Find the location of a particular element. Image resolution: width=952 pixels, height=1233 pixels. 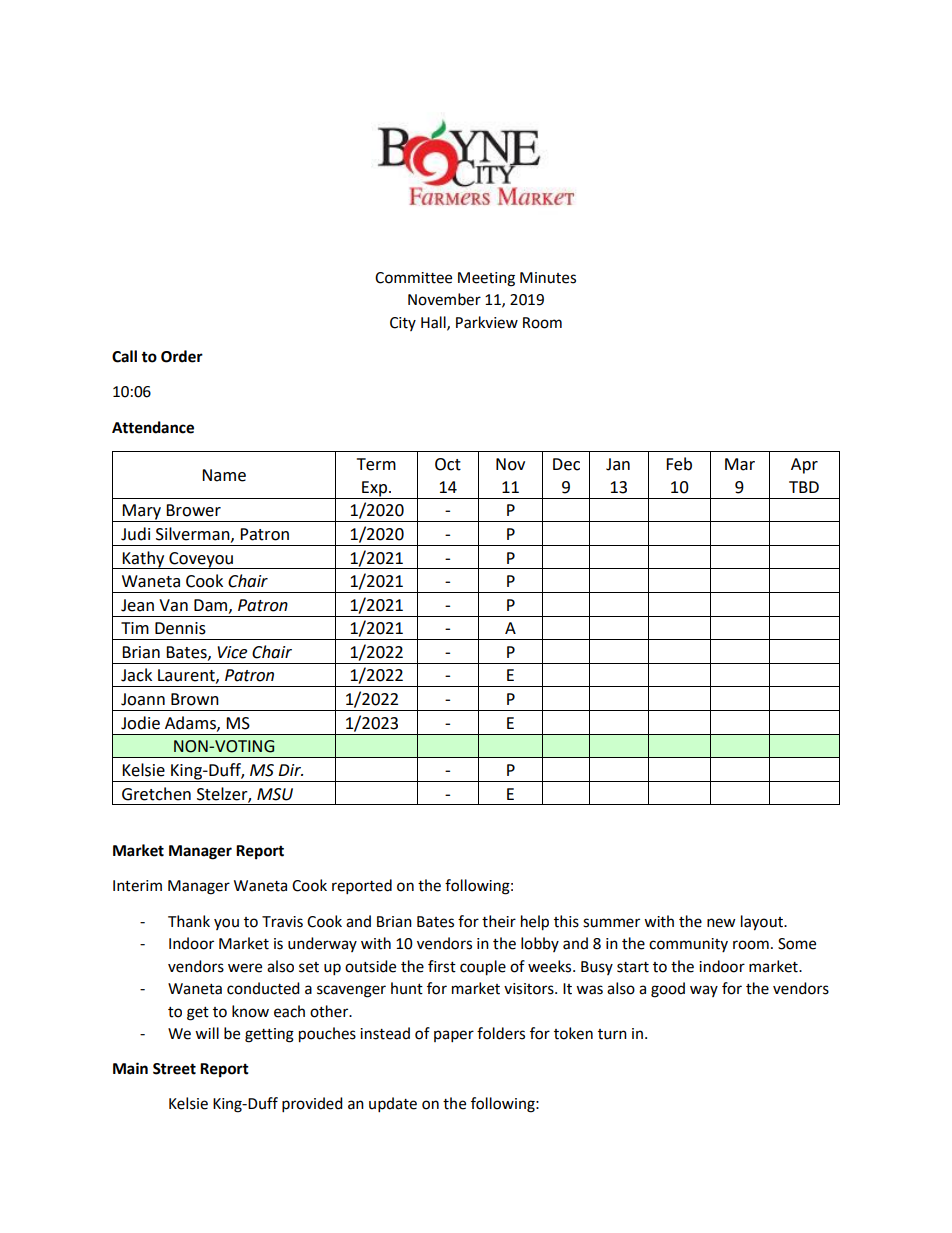

Order is located at coordinates (182, 356).
